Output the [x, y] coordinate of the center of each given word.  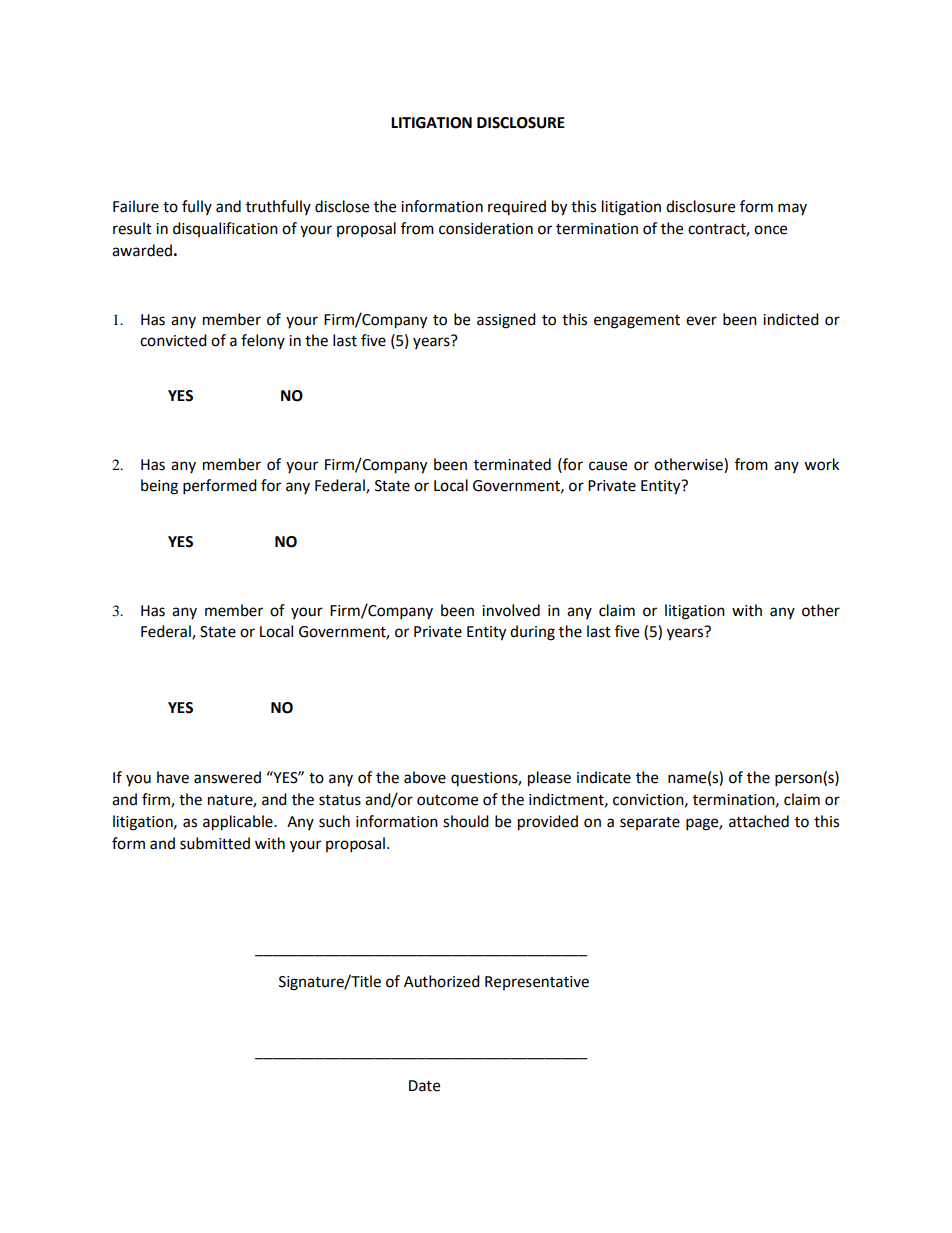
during [532, 633]
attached [759, 821]
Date [424, 1086]
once [770, 230]
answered [227, 777]
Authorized [442, 981]
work [821, 464]
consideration [486, 228]
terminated [512, 464]
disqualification [225, 229]
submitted [215, 843]
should [466, 821]
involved [511, 610]
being [159, 487]
